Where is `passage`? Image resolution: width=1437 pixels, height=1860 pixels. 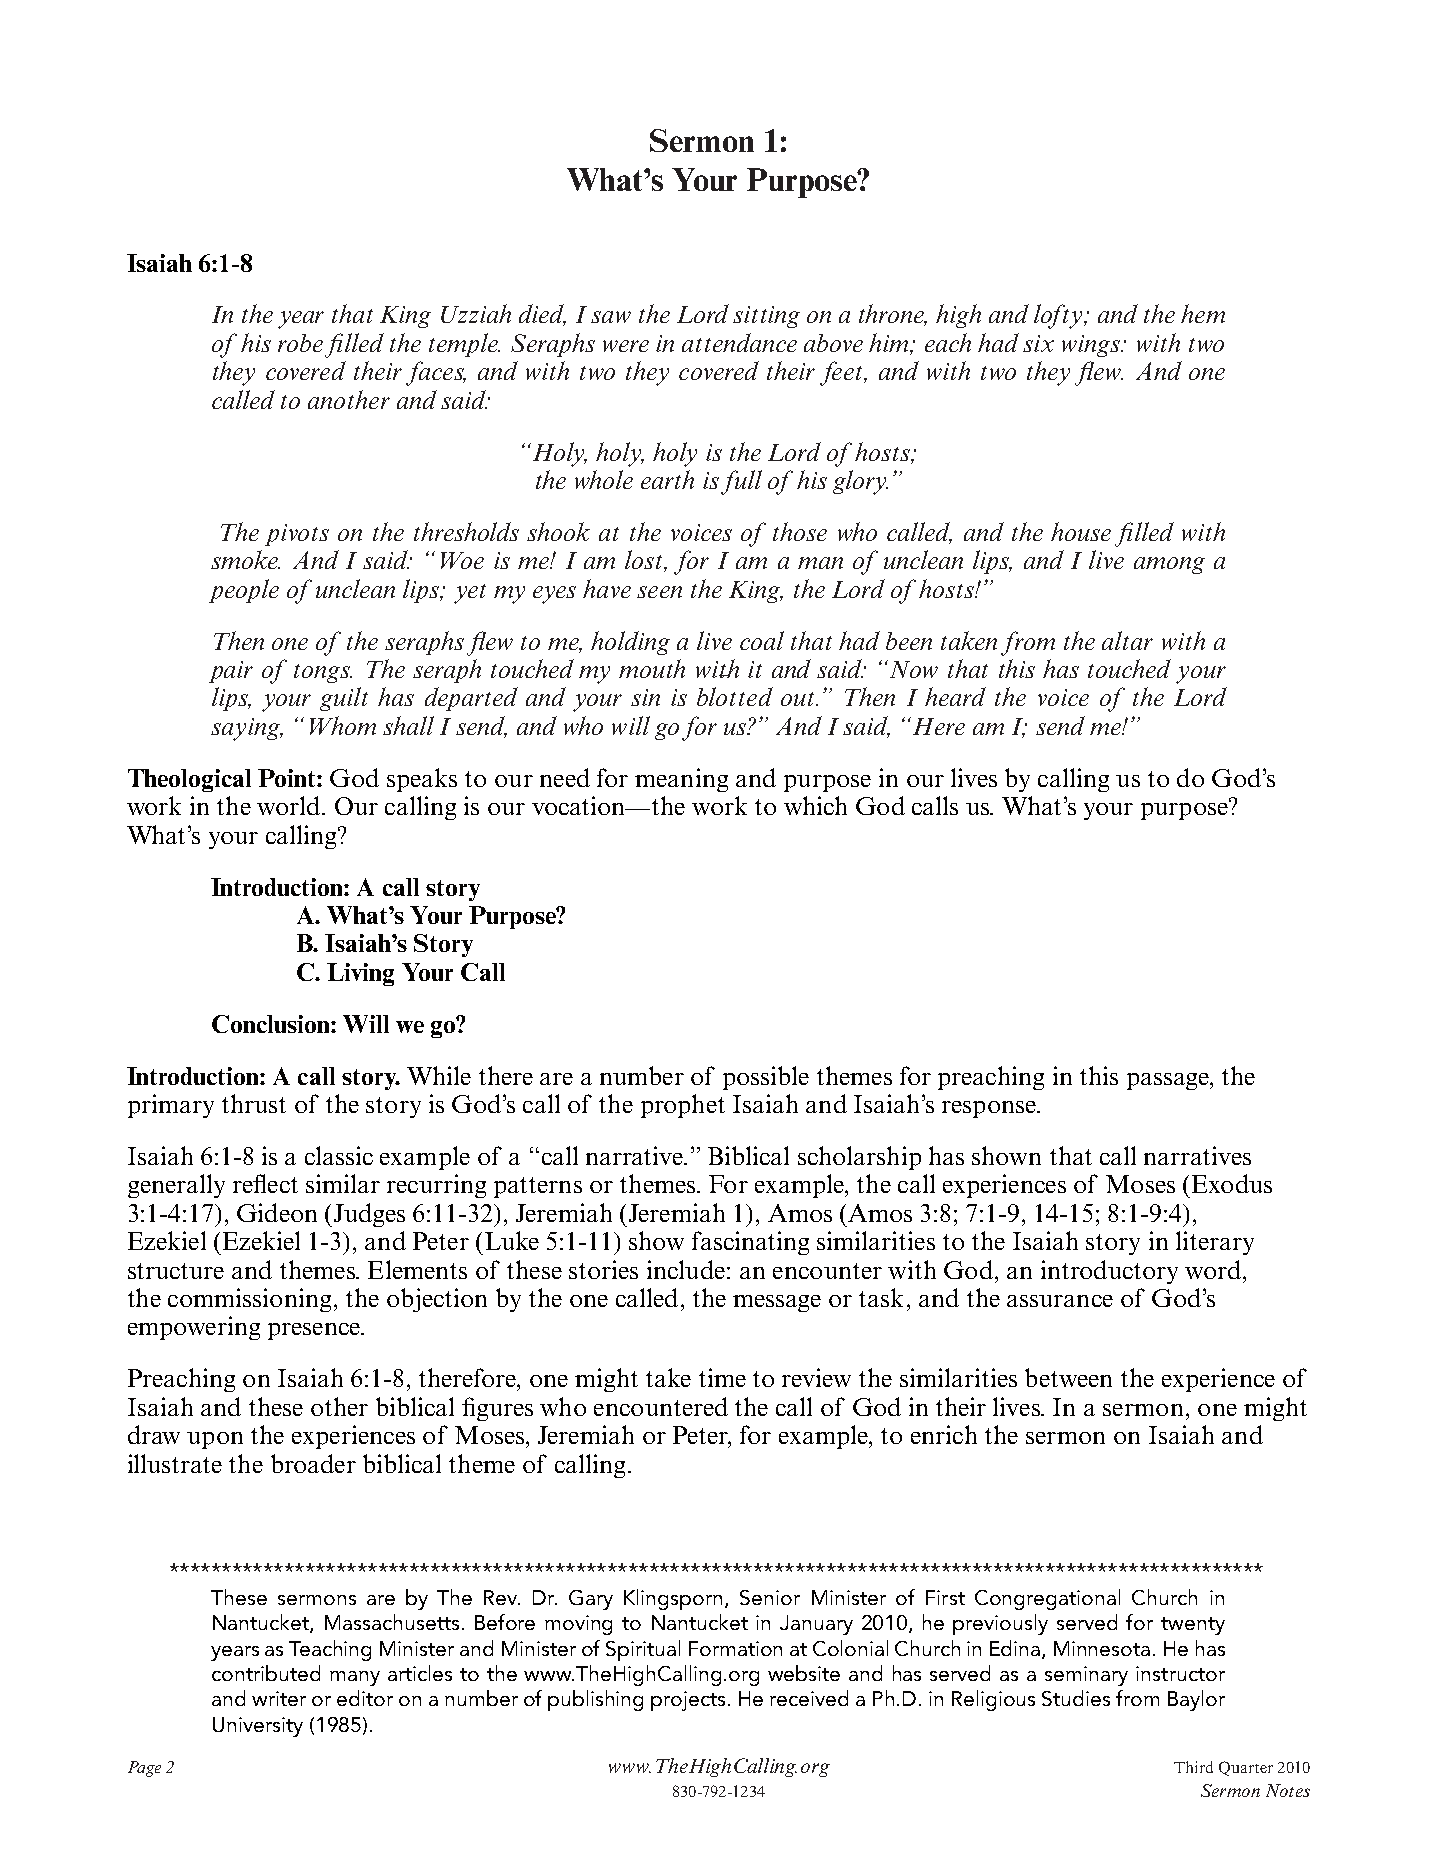
passage is located at coordinates (1169, 1081).
